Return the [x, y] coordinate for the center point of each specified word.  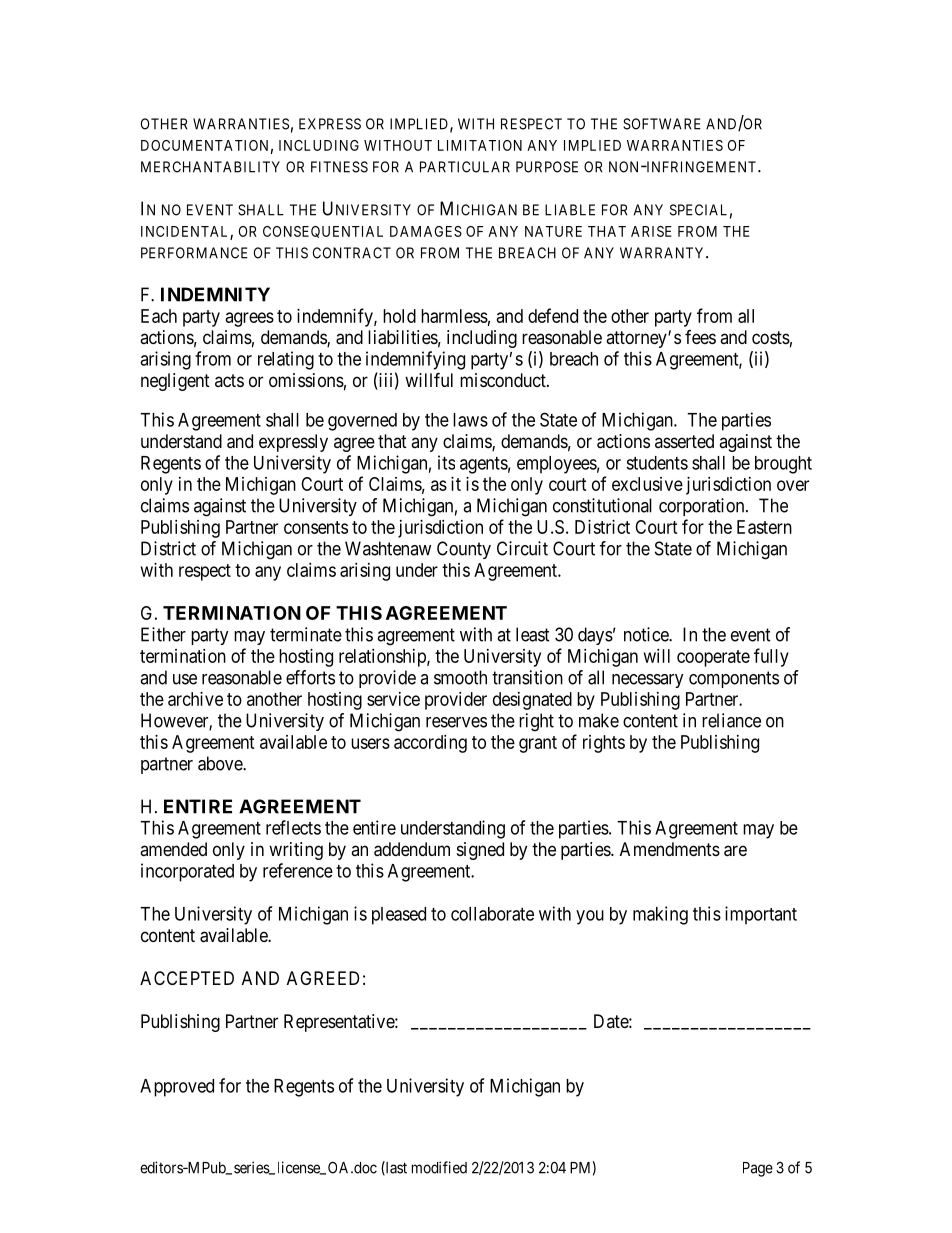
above [221, 763]
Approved [177, 1088]
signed [480, 851]
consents [316, 527]
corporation [703, 507]
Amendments [670, 849]
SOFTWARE [662, 124]
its [446, 462]
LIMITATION [480, 145]
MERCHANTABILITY [210, 167]
